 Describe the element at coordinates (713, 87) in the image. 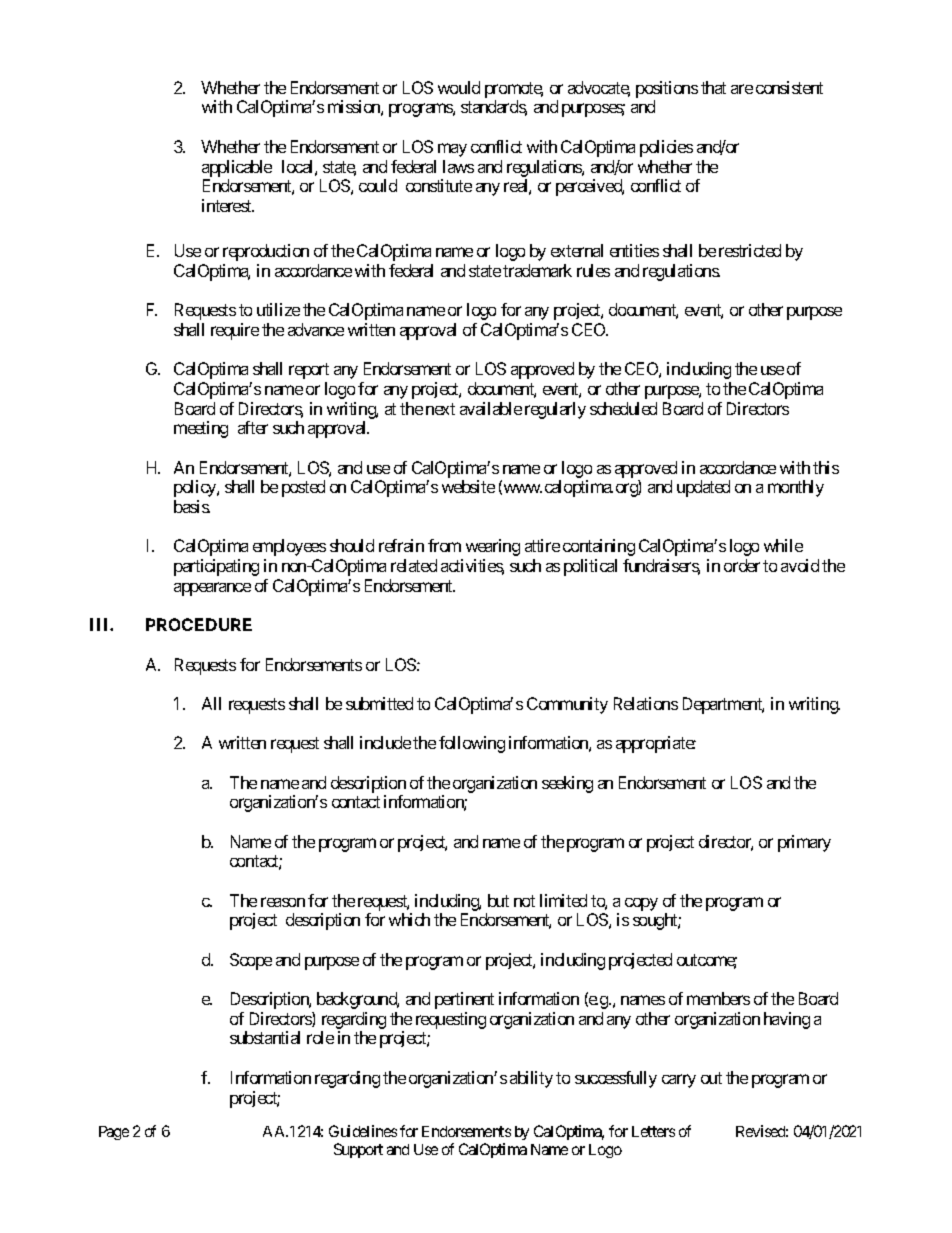

I see `that` at that location.
